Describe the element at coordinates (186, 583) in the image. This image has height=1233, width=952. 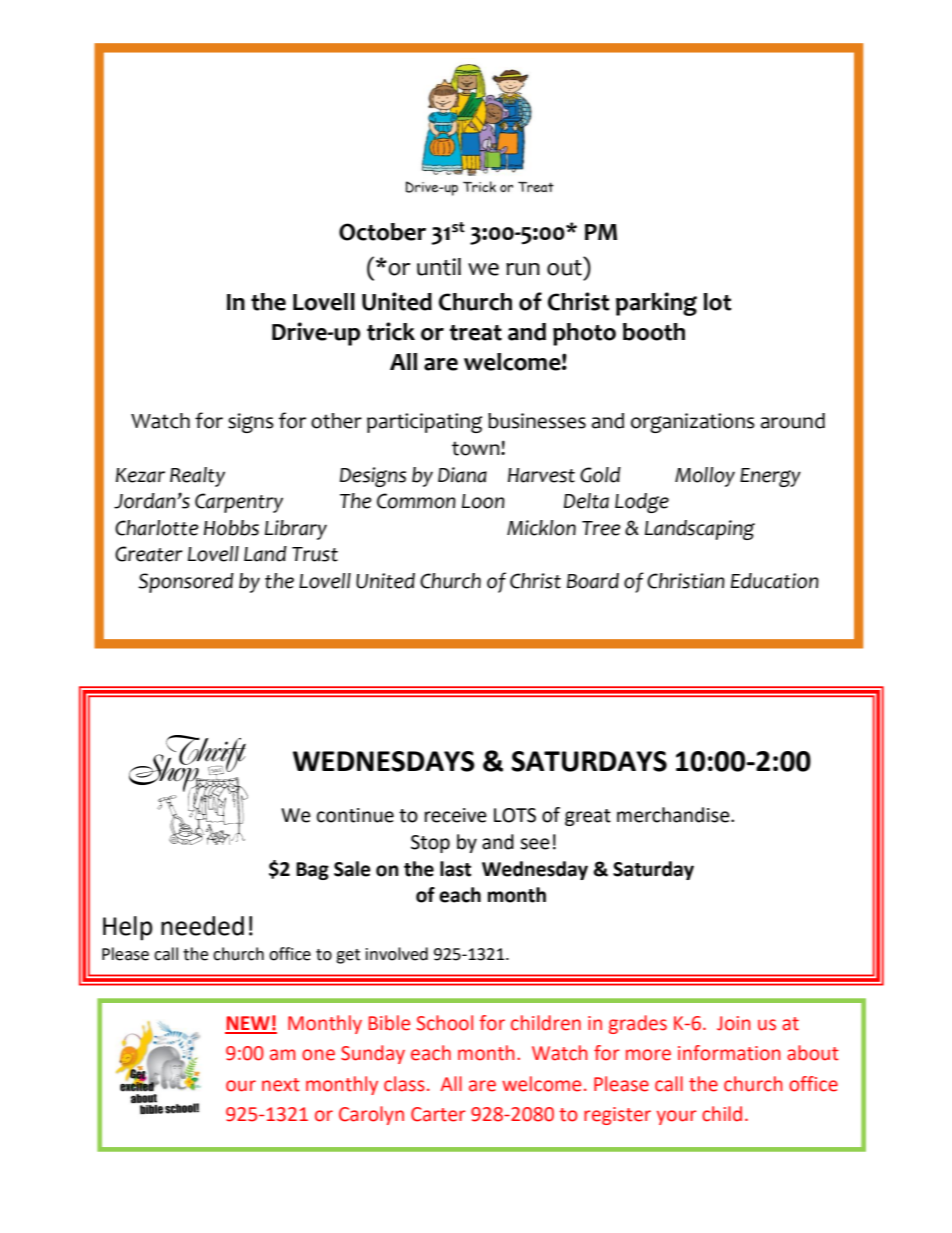
I see `Sponsored` at that location.
